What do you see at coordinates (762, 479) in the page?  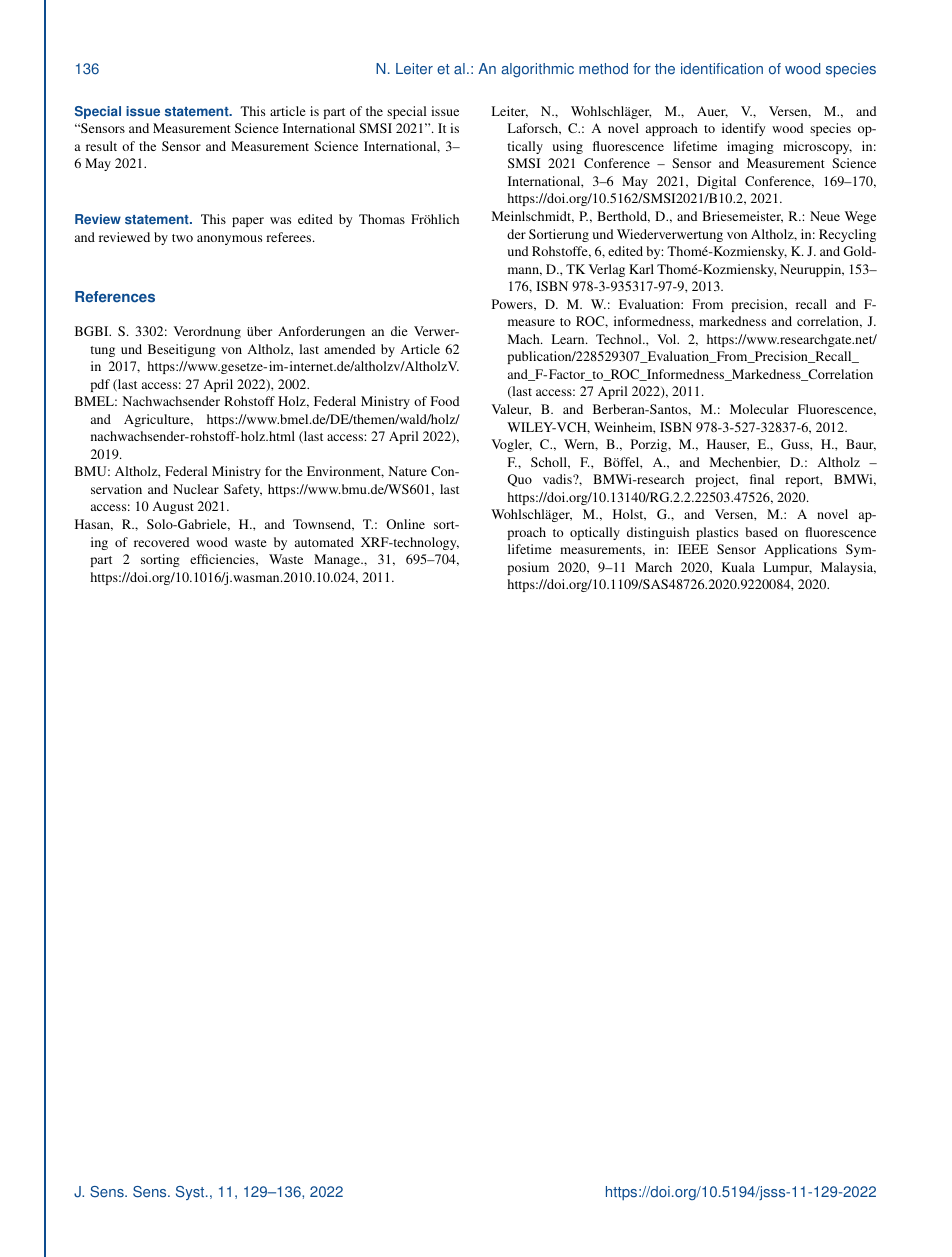 I see `final` at bounding box center [762, 479].
